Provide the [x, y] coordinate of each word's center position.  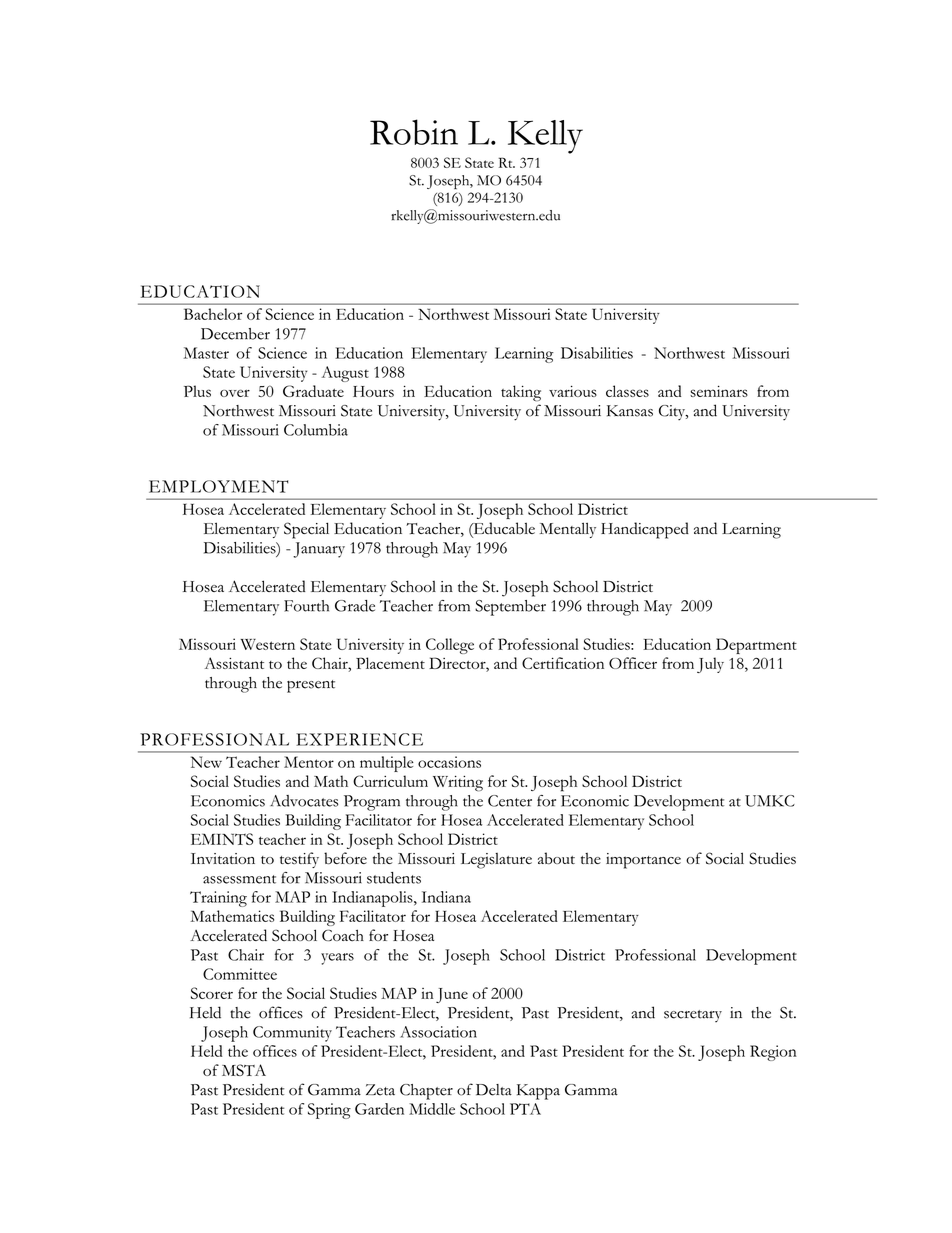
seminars [719, 391]
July [710, 665]
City [673, 413]
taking [521, 393]
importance [643, 861]
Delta [494, 1090]
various [573, 391]
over [235, 393]
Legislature [496, 861]
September [510, 608]
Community [292, 1034]
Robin [414, 132]
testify [299, 860]
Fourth [306, 606]
